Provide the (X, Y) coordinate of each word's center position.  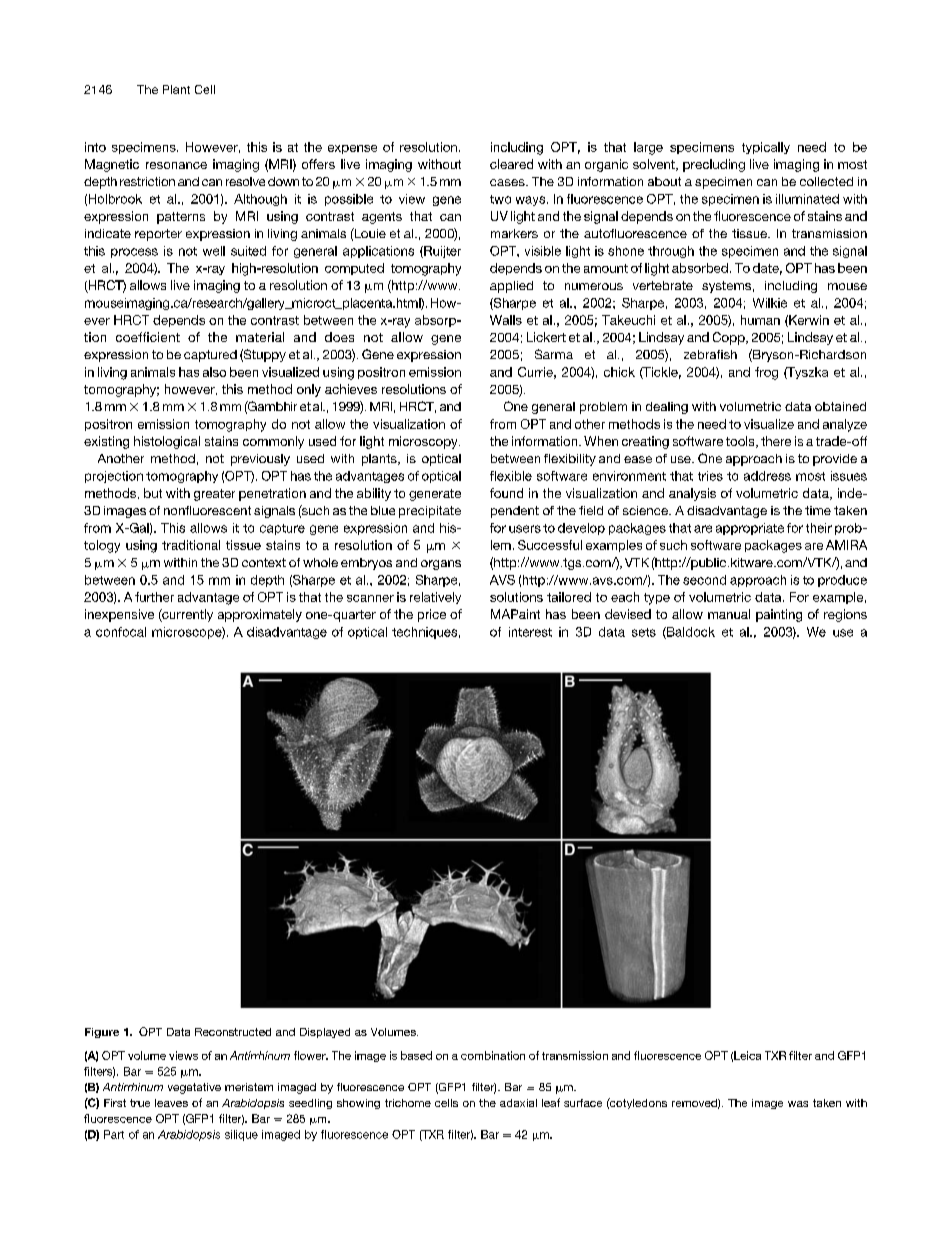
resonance (176, 165)
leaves (171, 1103)
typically (766, 148)
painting (779, 615)
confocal (121, 632)
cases (508, 182)
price (432, 615)
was (798, 1104)
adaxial (518, 1103)
